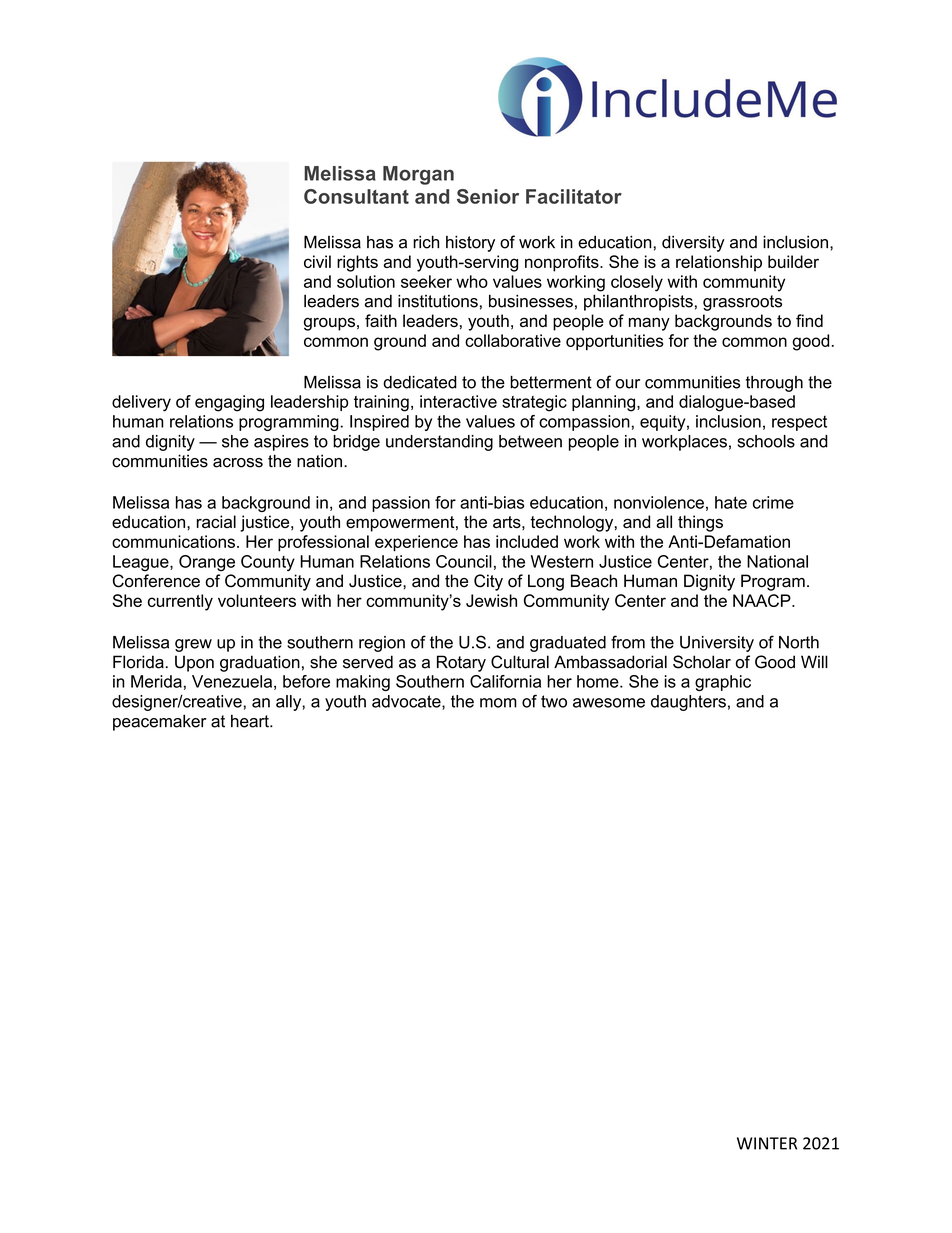 The width and height of the document is (952, 1233). Describe the element at coordinates (488, 196) in the document. I see `Senior` at that location.
